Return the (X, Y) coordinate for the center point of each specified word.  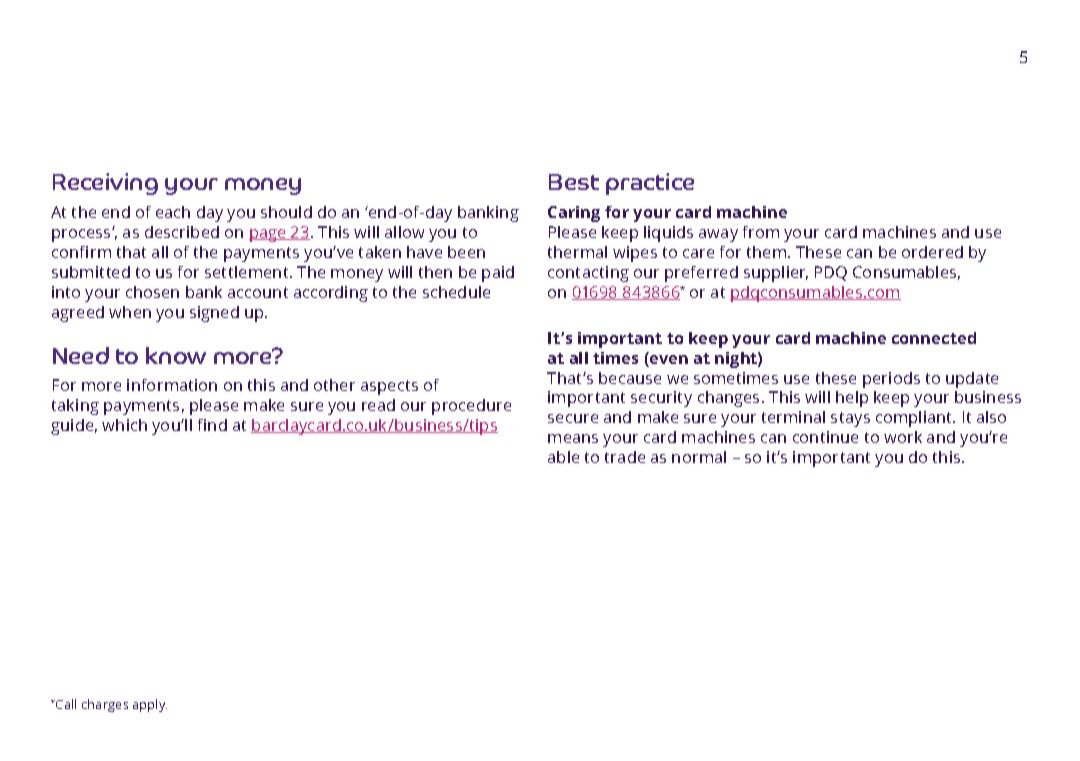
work (903, 437)
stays (850, 419)
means (573, 438)
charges (105, 705)
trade (625, 457)
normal (699, 457)
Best (574, 182)
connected (934, 338)
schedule (456, 292)
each (173, 212)
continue (825, 437)
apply (150, 705)
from (761, 232)
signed (214, 314)
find (212, 425)
